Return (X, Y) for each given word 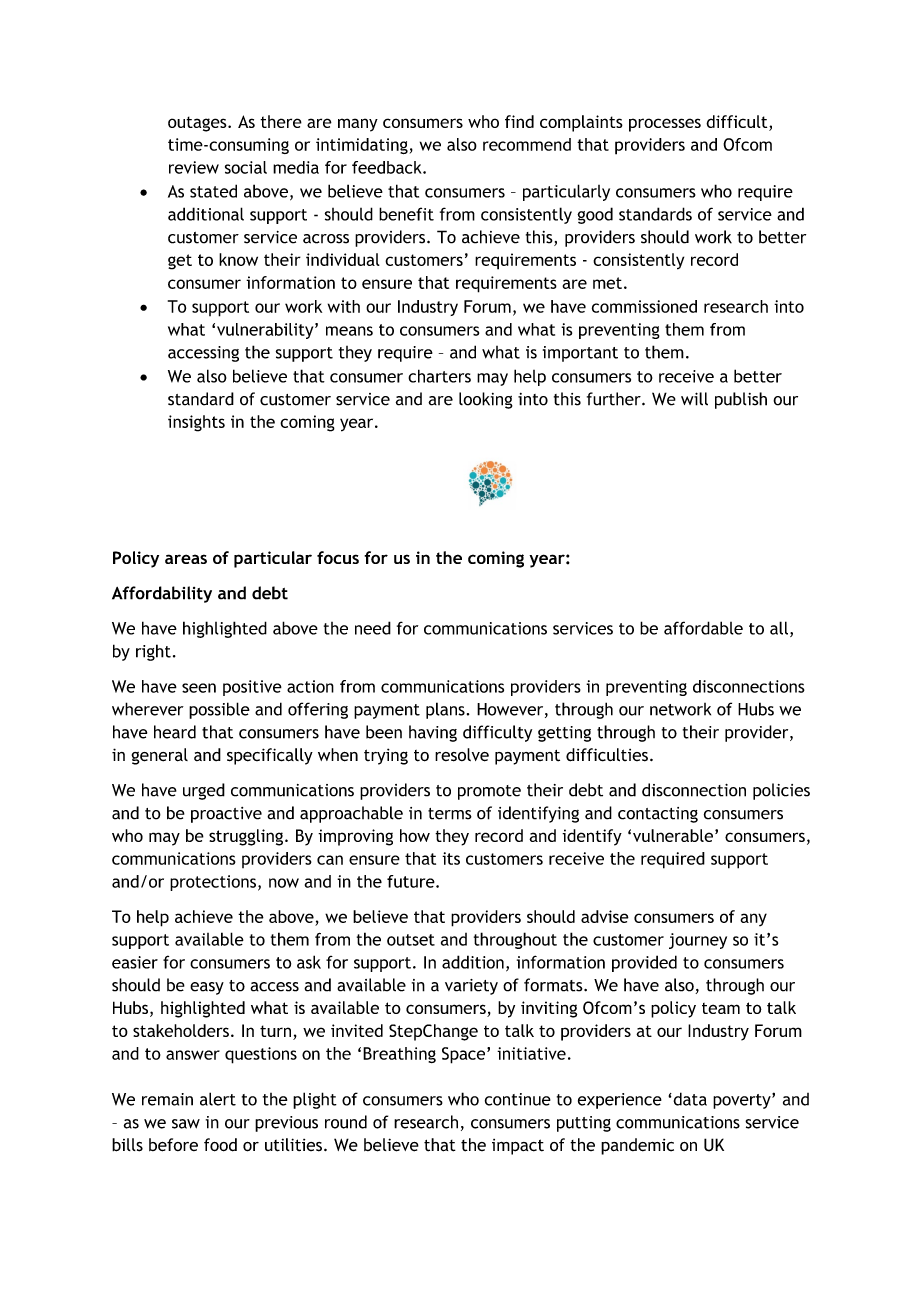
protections (213, 883)
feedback (388, 167)
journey (698, 941)
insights (196, 423)
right (153, 652)
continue (518, 1099)
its (451, 858)
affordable (703, 628)
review (194, 167)
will (694, 399)
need (373, 628)
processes (665, 125)
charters (439, 376)
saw (186, 1124)
